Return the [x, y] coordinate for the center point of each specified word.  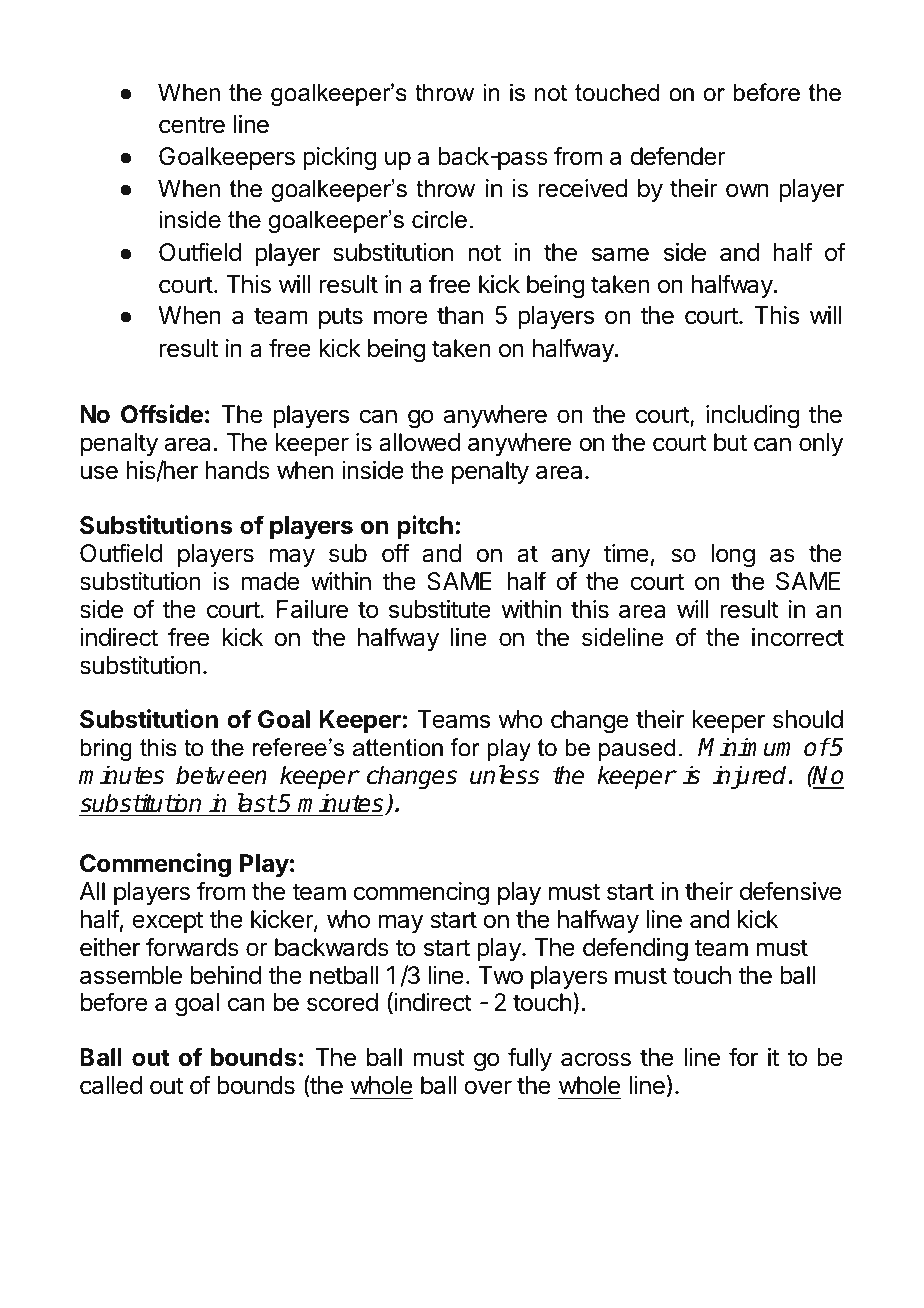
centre [192, 125]
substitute [440, 609]
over [488, 1087]
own [747, 190]
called [111, 1085]
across [596, 1059]
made [271, 581]
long [733, 555]
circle [439, 219]
